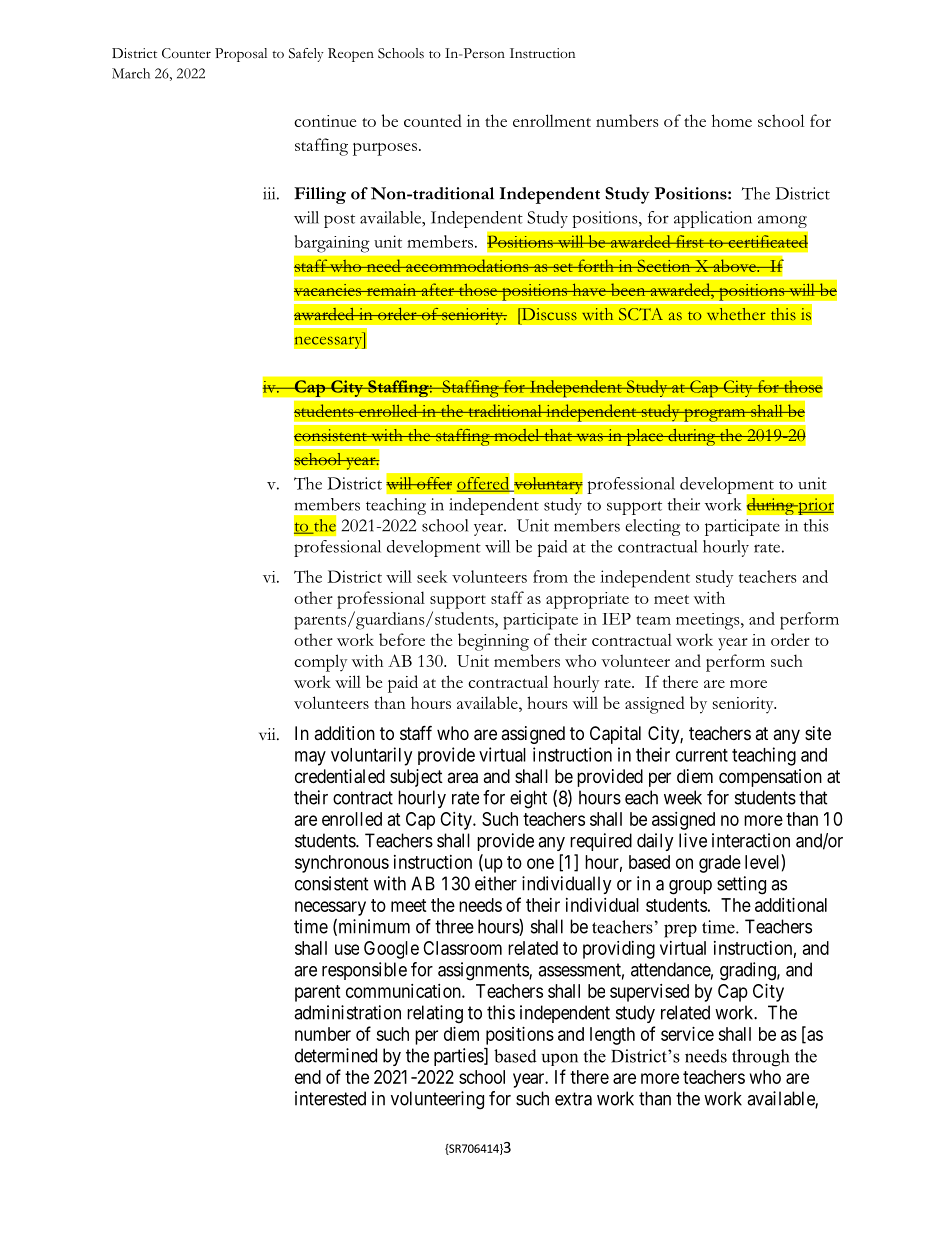 The height and width of the page is (1233, 952). What do you see at coordinates (462, 778) in the page?
I see `area` at bounding box center [462, 778].
